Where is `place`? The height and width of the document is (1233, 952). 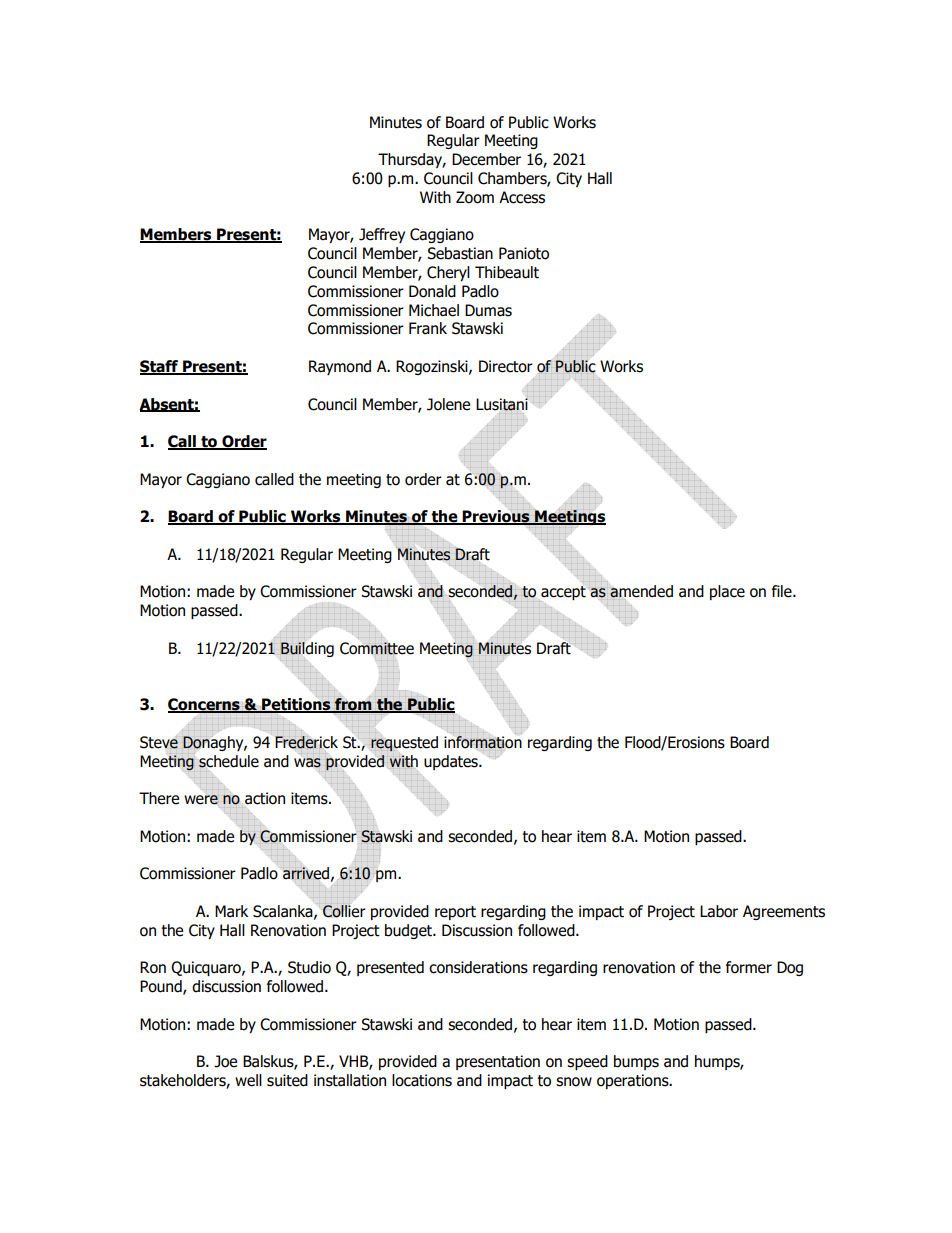 place is located at coordinates (727, 592).
